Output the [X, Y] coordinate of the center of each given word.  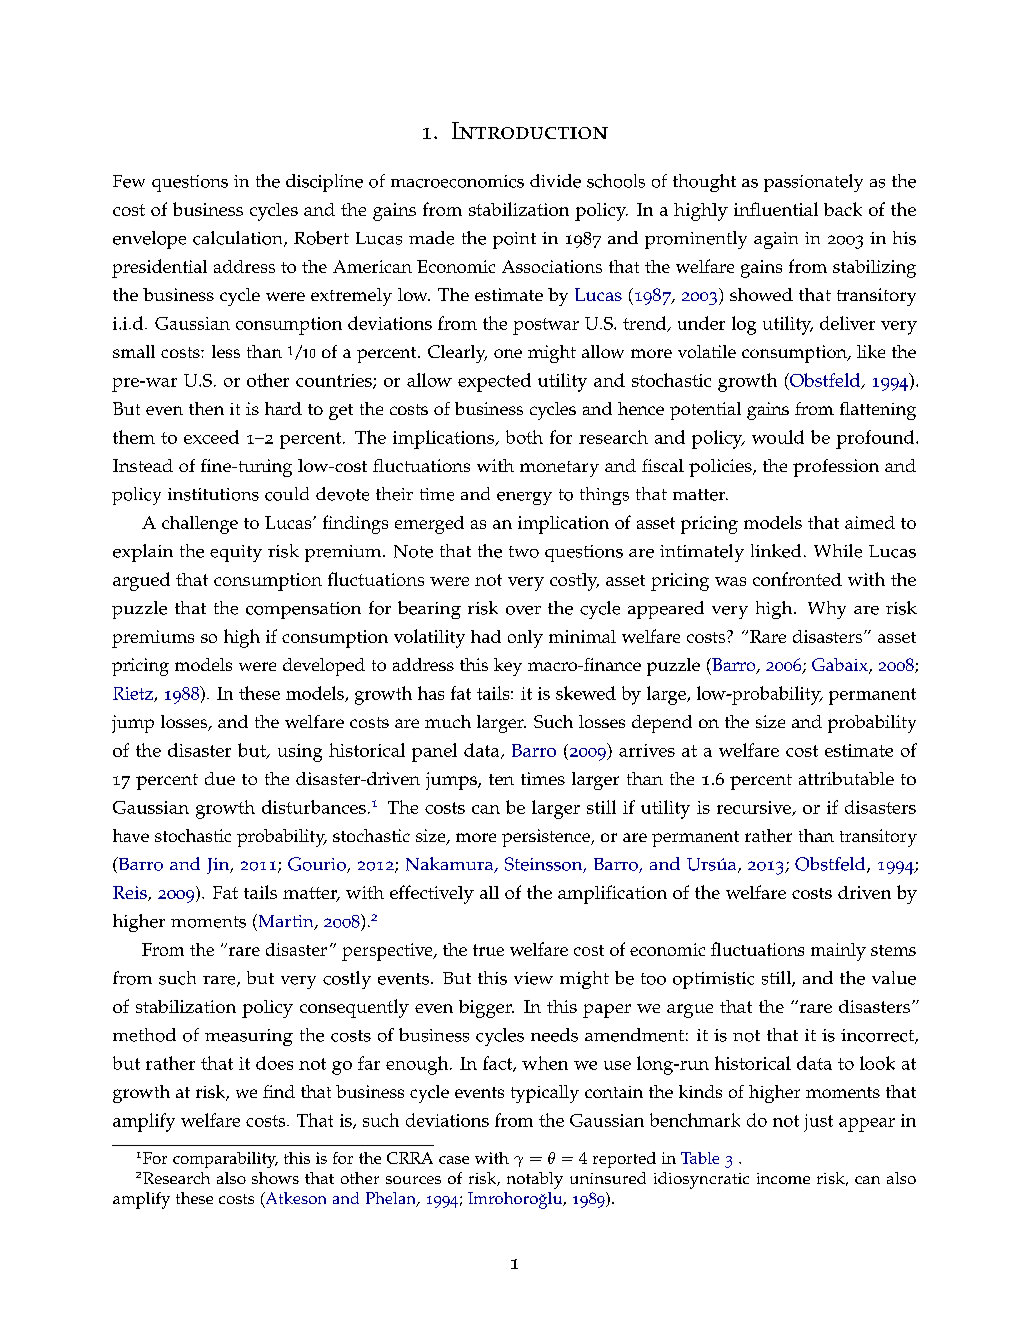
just [818, 1123]
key [508, 667]
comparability [225, 1160]
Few [129, 181]
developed [324, 667]
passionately [813, 183]
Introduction [530, 130]
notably [535, 1180]
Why [827, 610]
